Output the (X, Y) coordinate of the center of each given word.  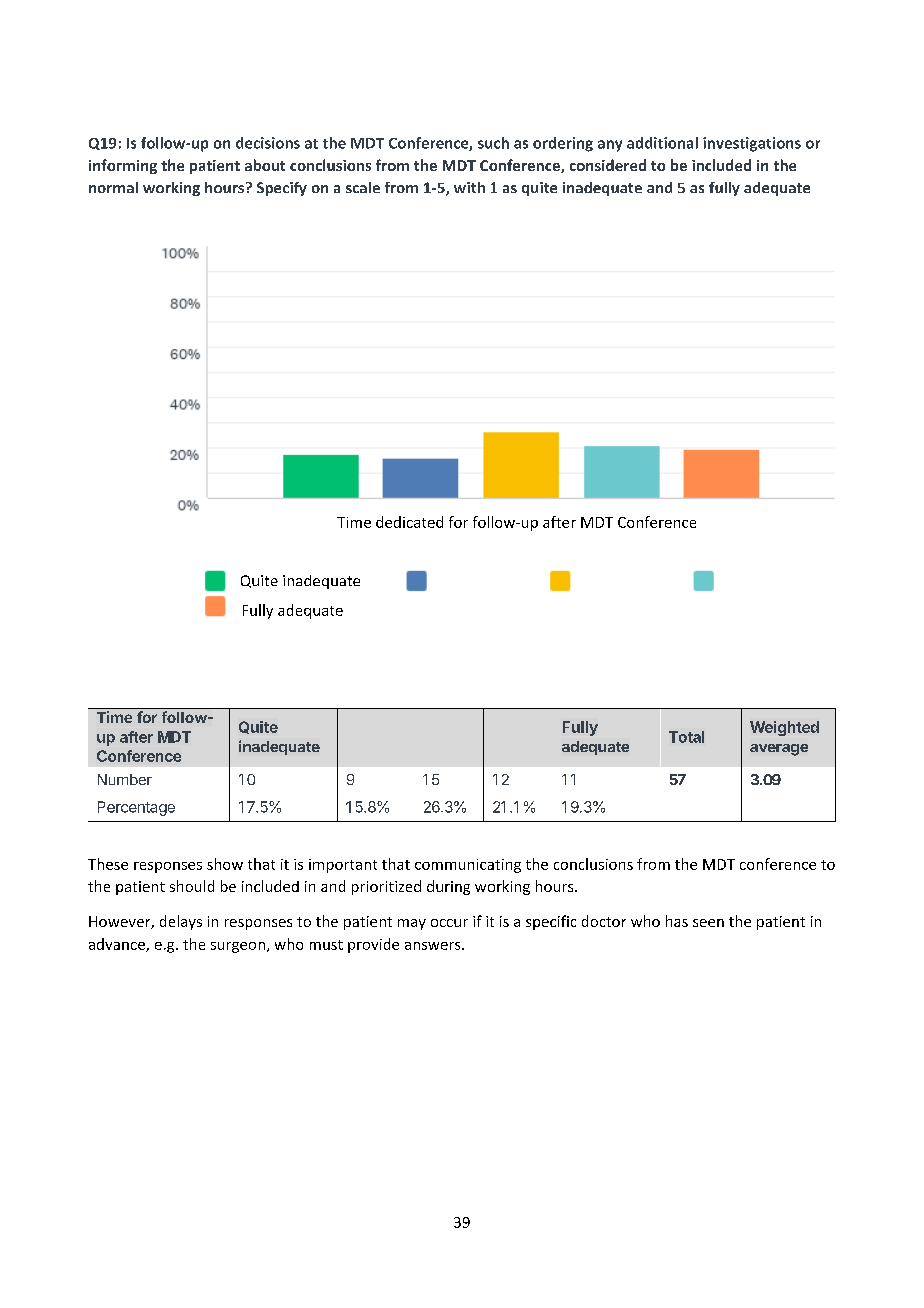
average (779, 750)
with (469, 187)
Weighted (784, 728)
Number (125, 779)
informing (123, 166)
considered (608, 165)
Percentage (136, 808)
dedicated (409, 522)
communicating (468, 866)
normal (113, 187)
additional (662, 143)
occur (449, 923)
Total (686, 737)
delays (181, 922)
